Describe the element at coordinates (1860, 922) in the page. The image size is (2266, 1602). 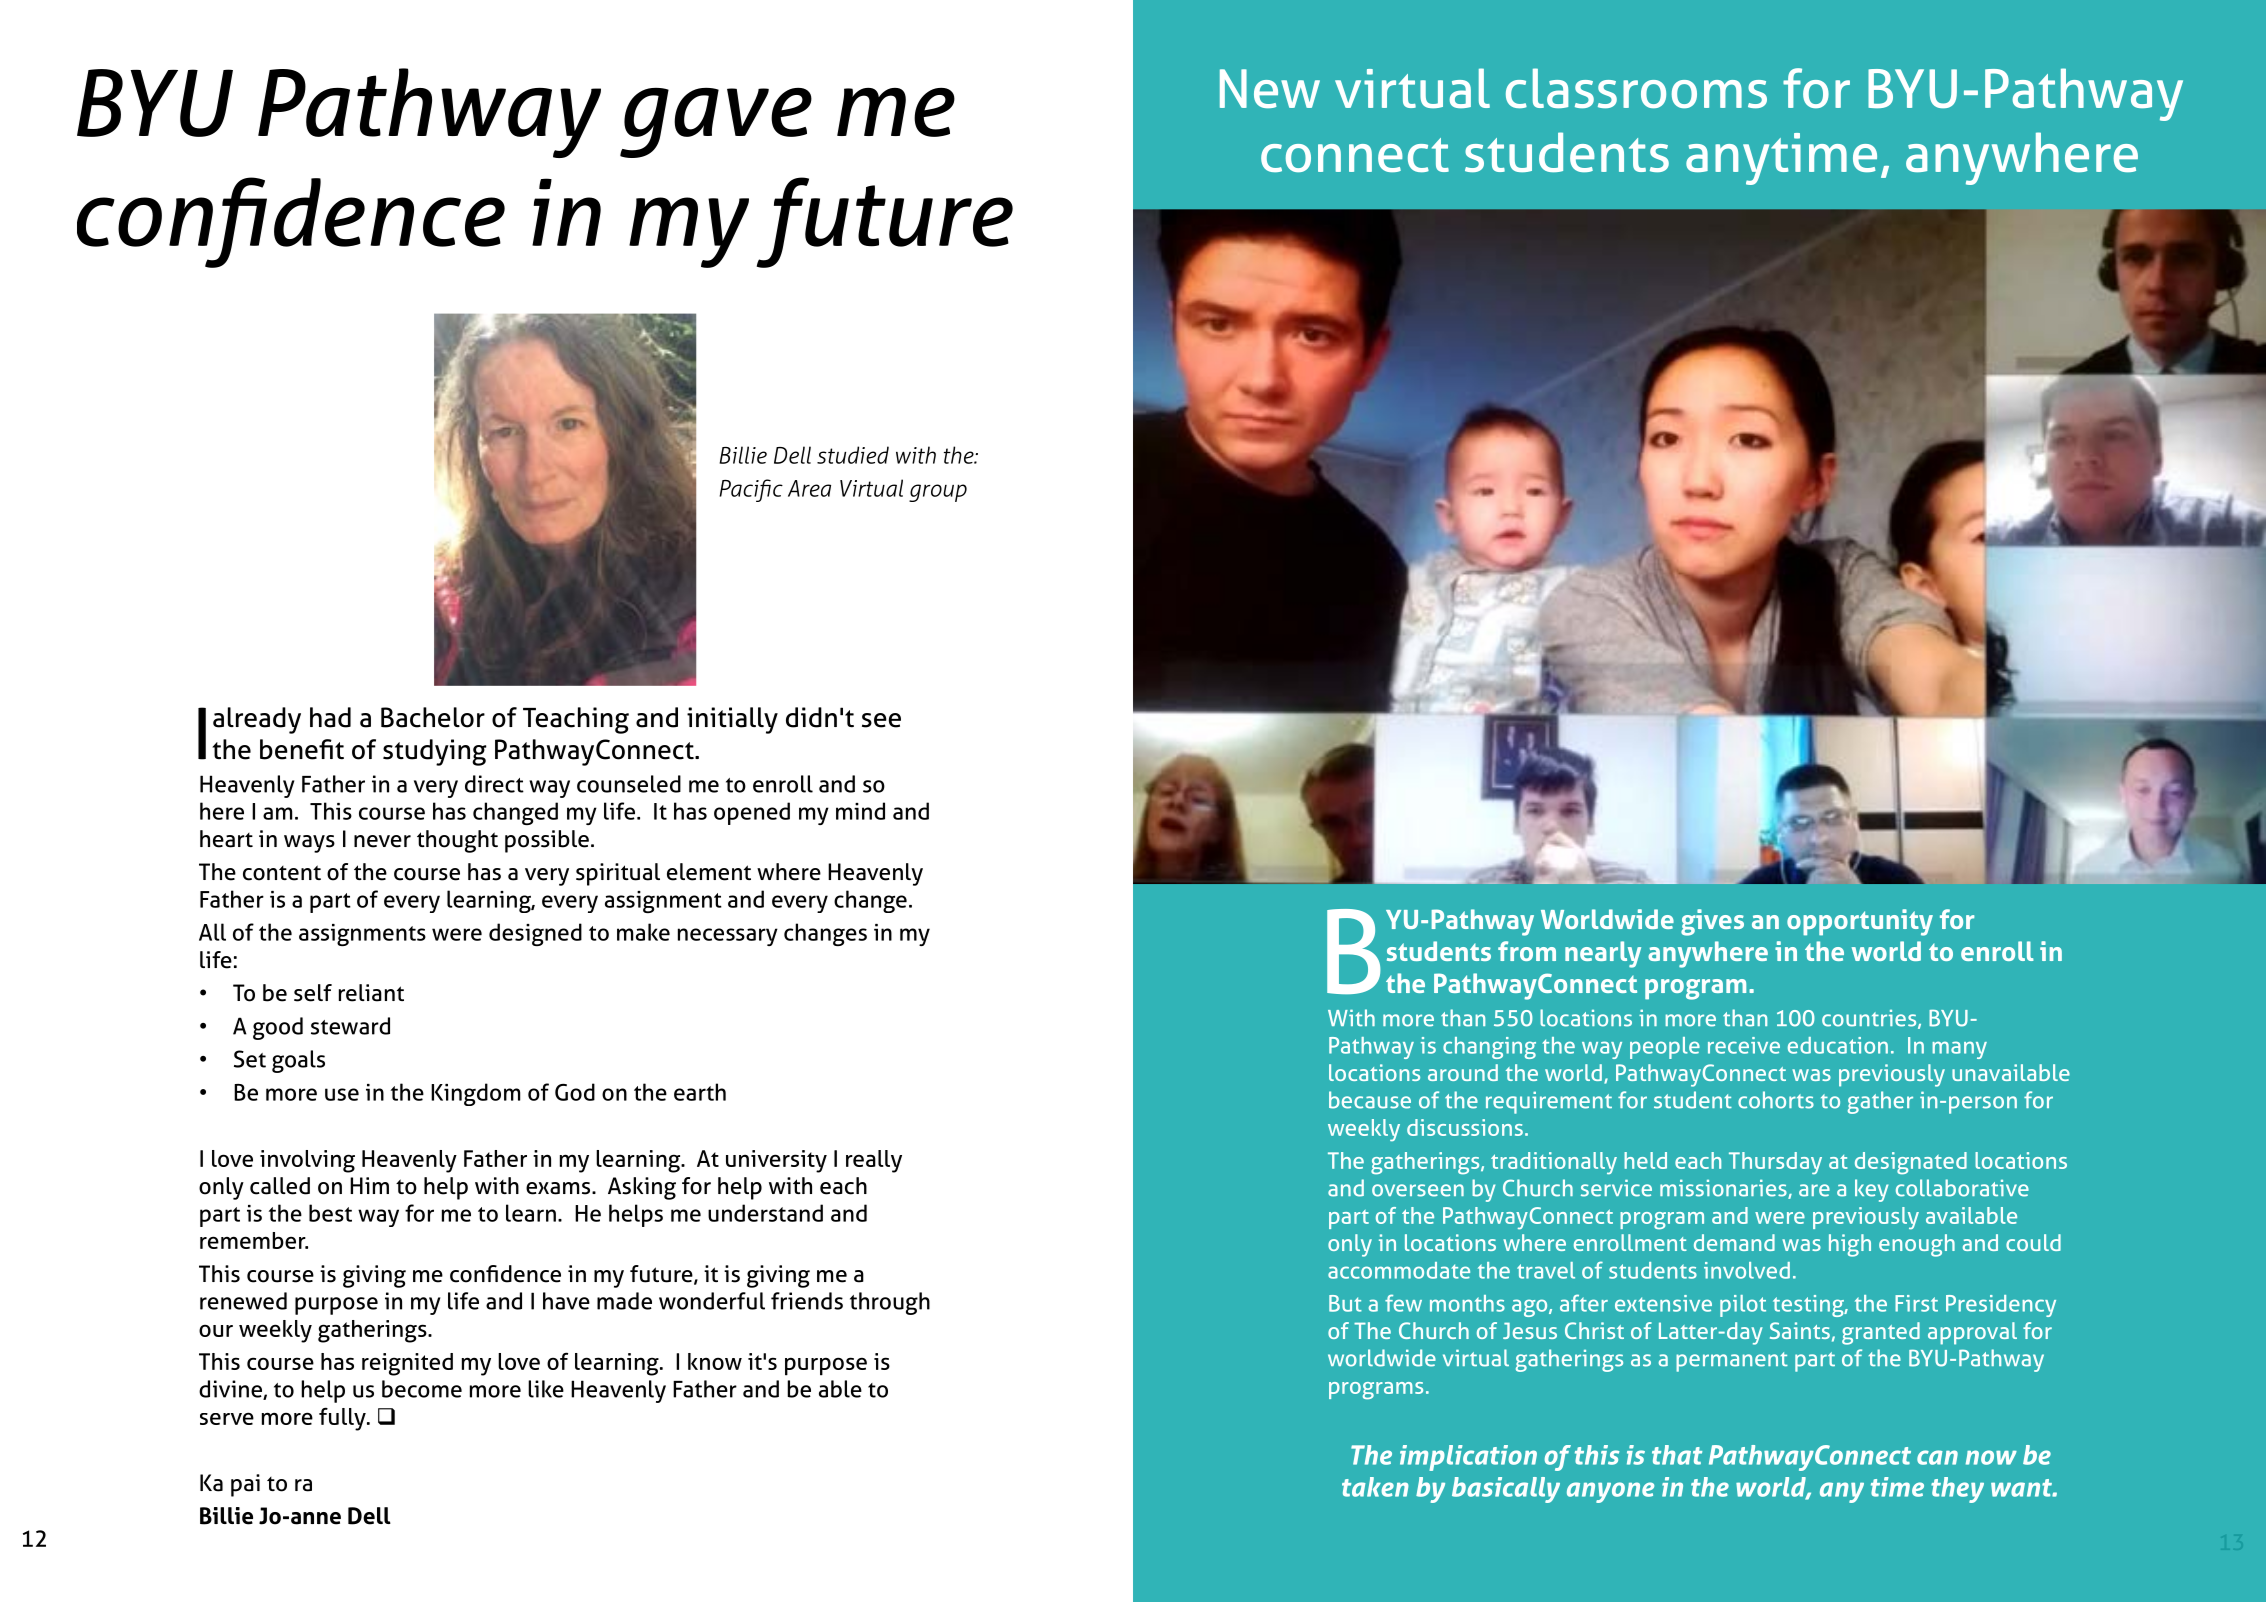
I see `opportunity` at that location.
